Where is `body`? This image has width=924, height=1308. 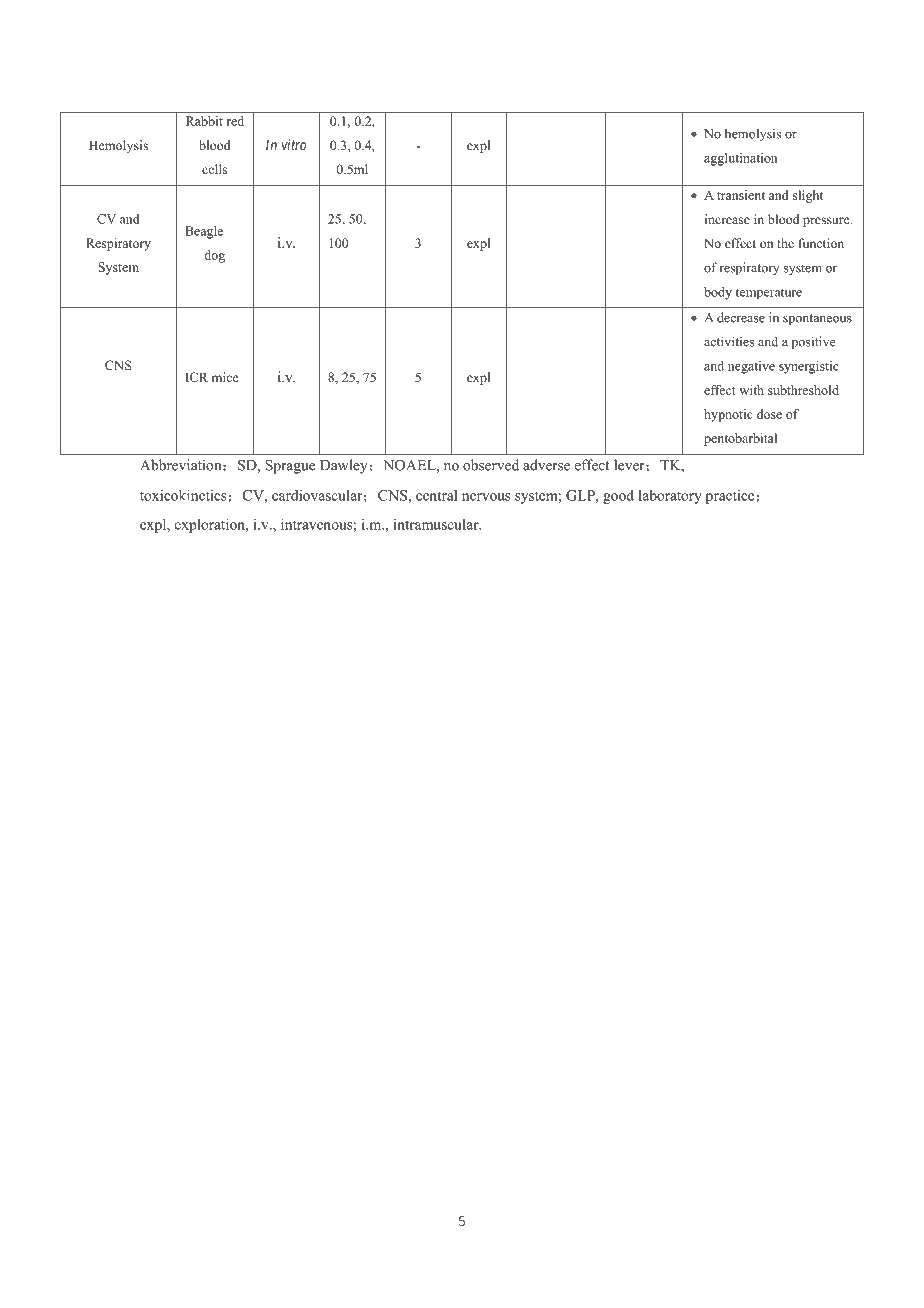
body is located at coordinates (718, 293).
